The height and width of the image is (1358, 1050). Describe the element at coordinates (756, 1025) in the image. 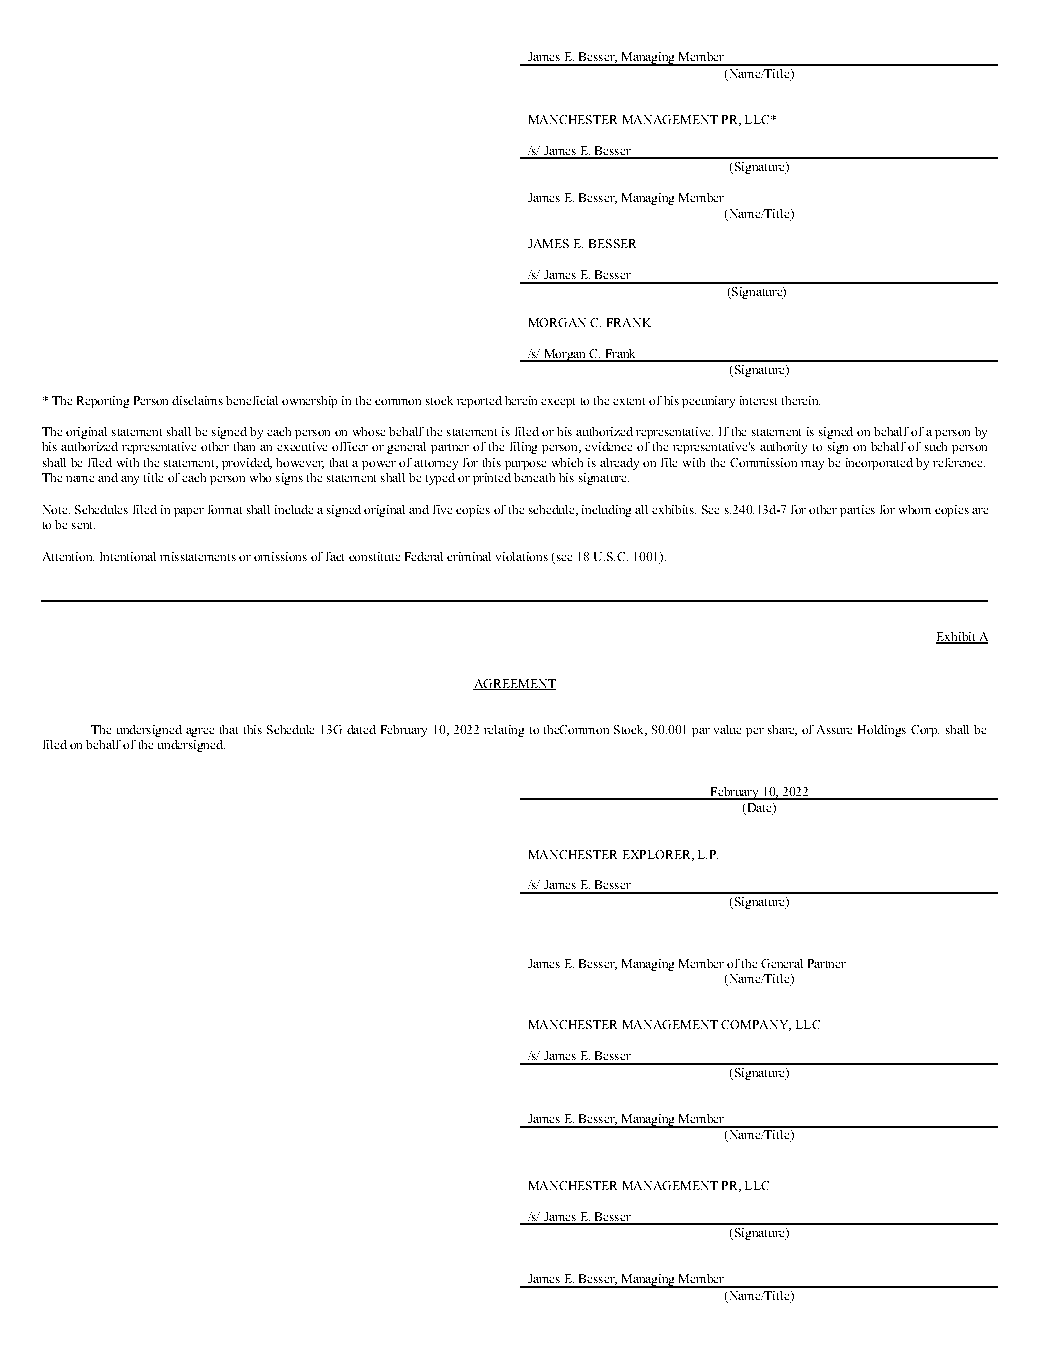

I see `COMPANY` at that location.
